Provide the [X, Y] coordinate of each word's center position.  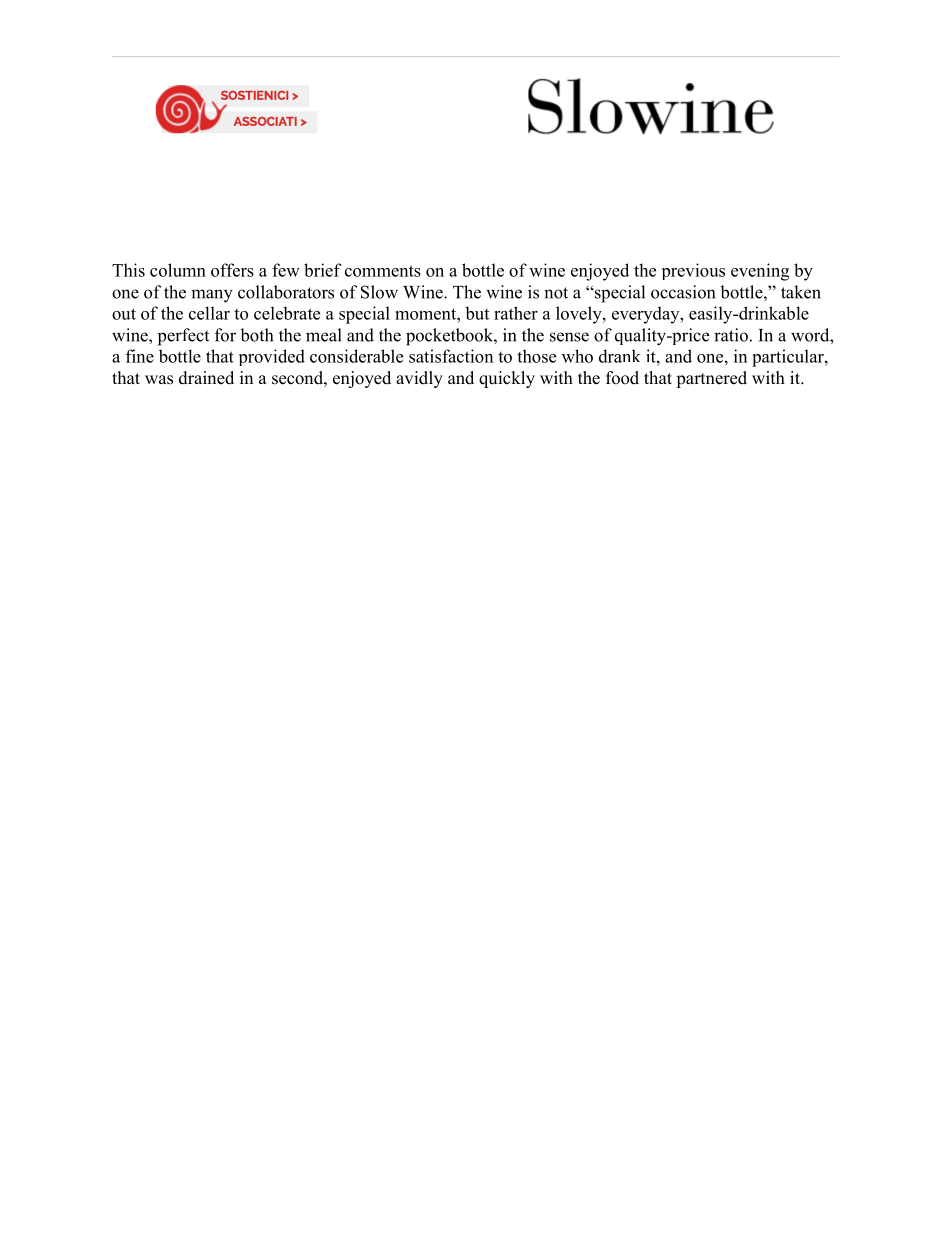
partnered [711, 379]
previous [693, 271]
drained [206, 378]
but [477, 313]
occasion [683, 292]
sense [569, 337]
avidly [419, 379]
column [178, 270]
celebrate [287, 313]
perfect [183, 337]
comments [383, 271]
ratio [731, 335]
